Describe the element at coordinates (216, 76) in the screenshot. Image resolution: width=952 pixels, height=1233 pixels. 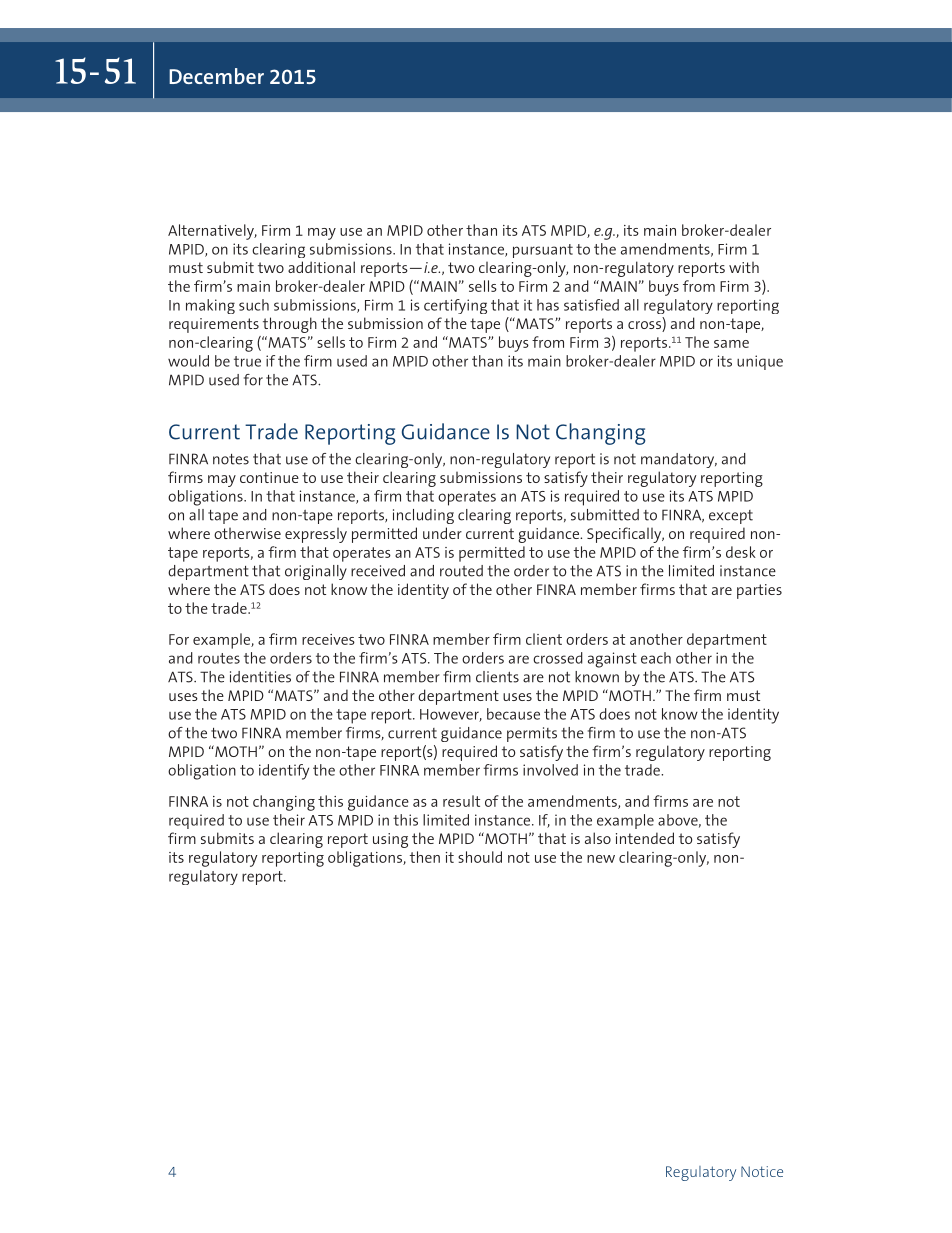
I see `December` at that location.
